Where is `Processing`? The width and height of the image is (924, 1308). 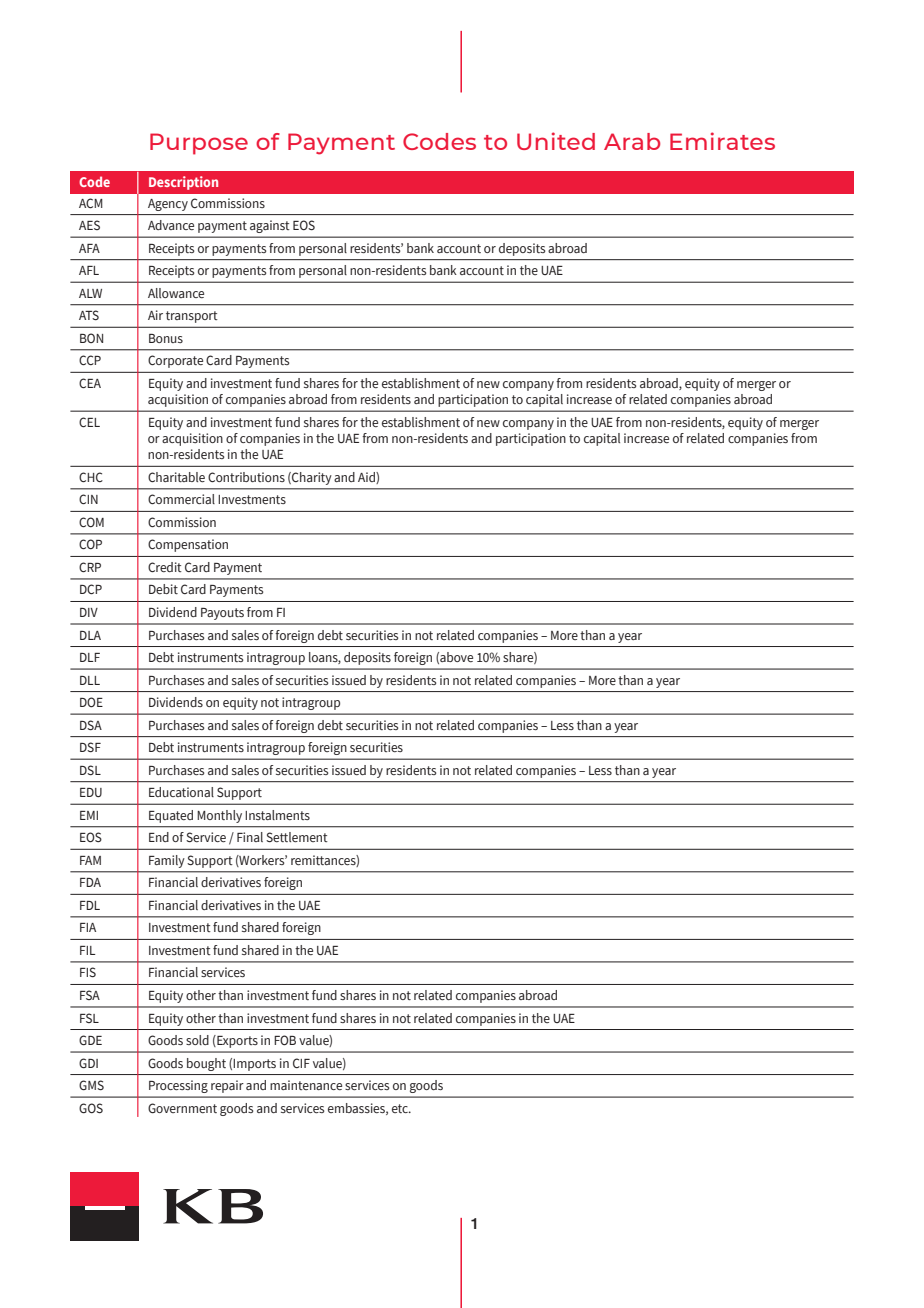 Processing is located at coordinates (178, 1087).
